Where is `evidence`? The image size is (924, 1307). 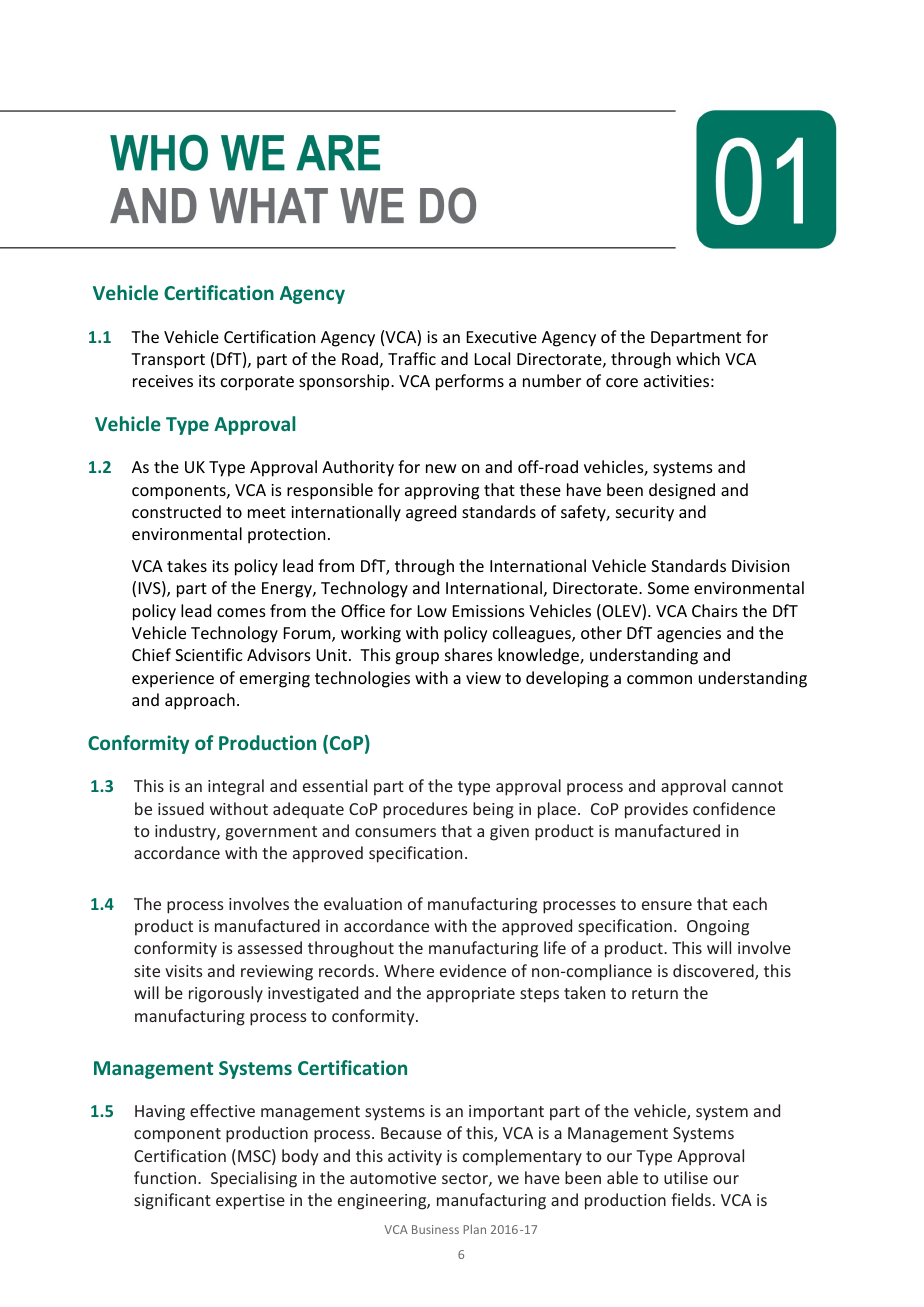 evidence is located at coordinates (473, 970).
